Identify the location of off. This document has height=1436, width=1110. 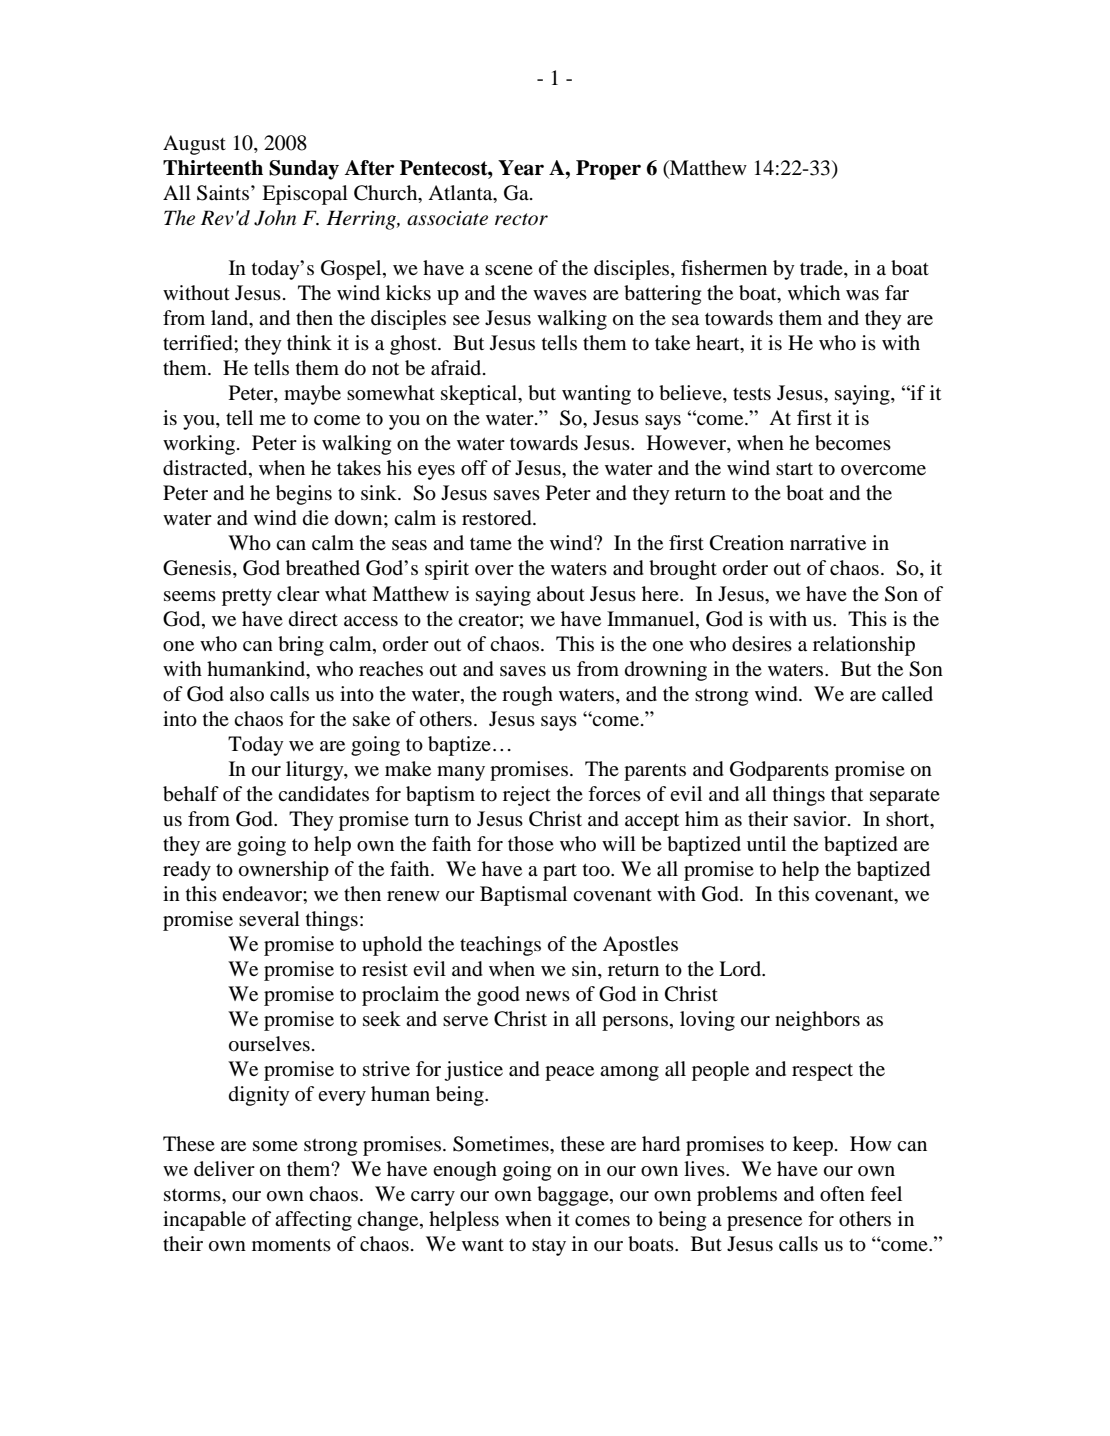
(474, 468).
